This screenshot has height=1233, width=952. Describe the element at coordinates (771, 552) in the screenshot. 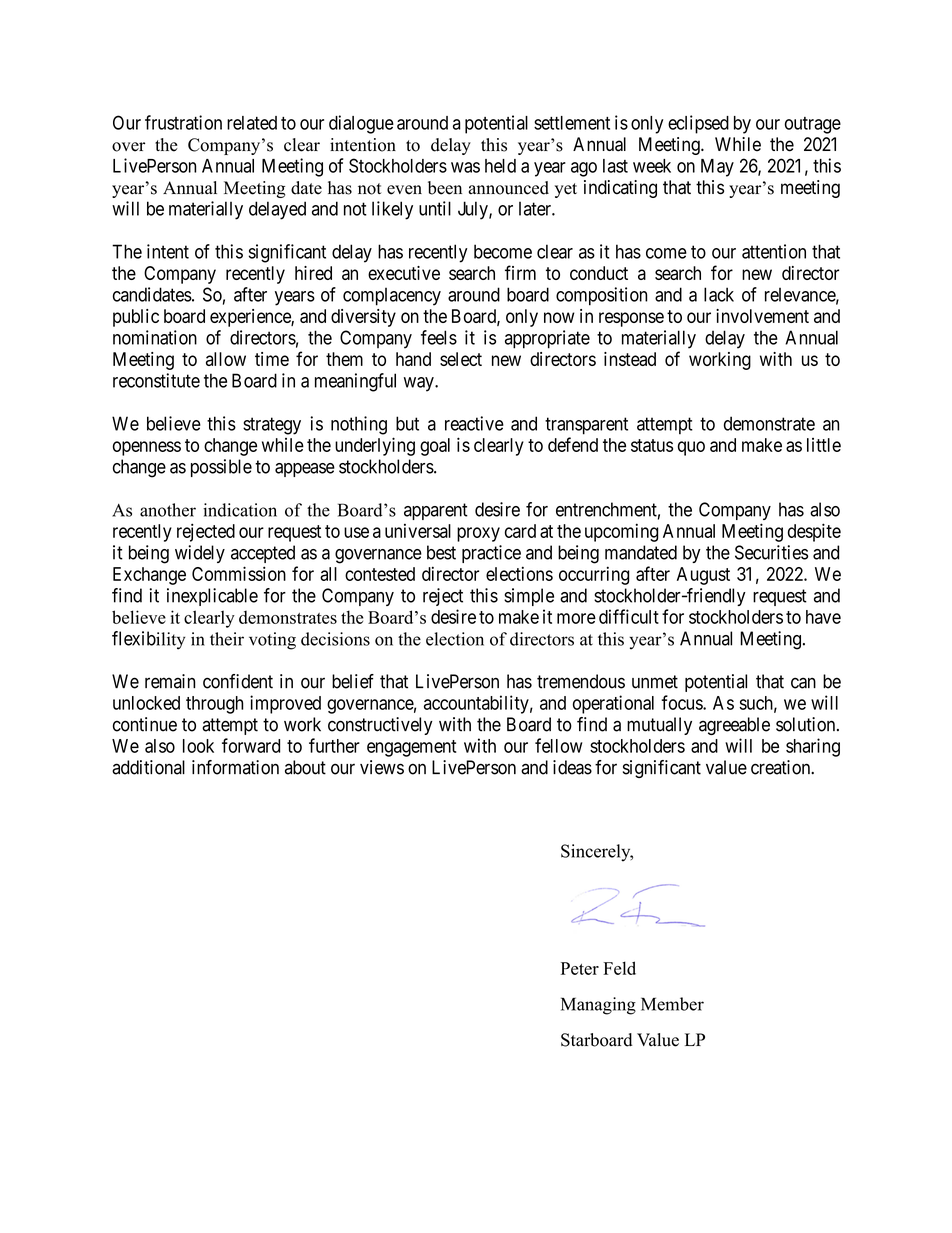

I see `Securities` at that location.
